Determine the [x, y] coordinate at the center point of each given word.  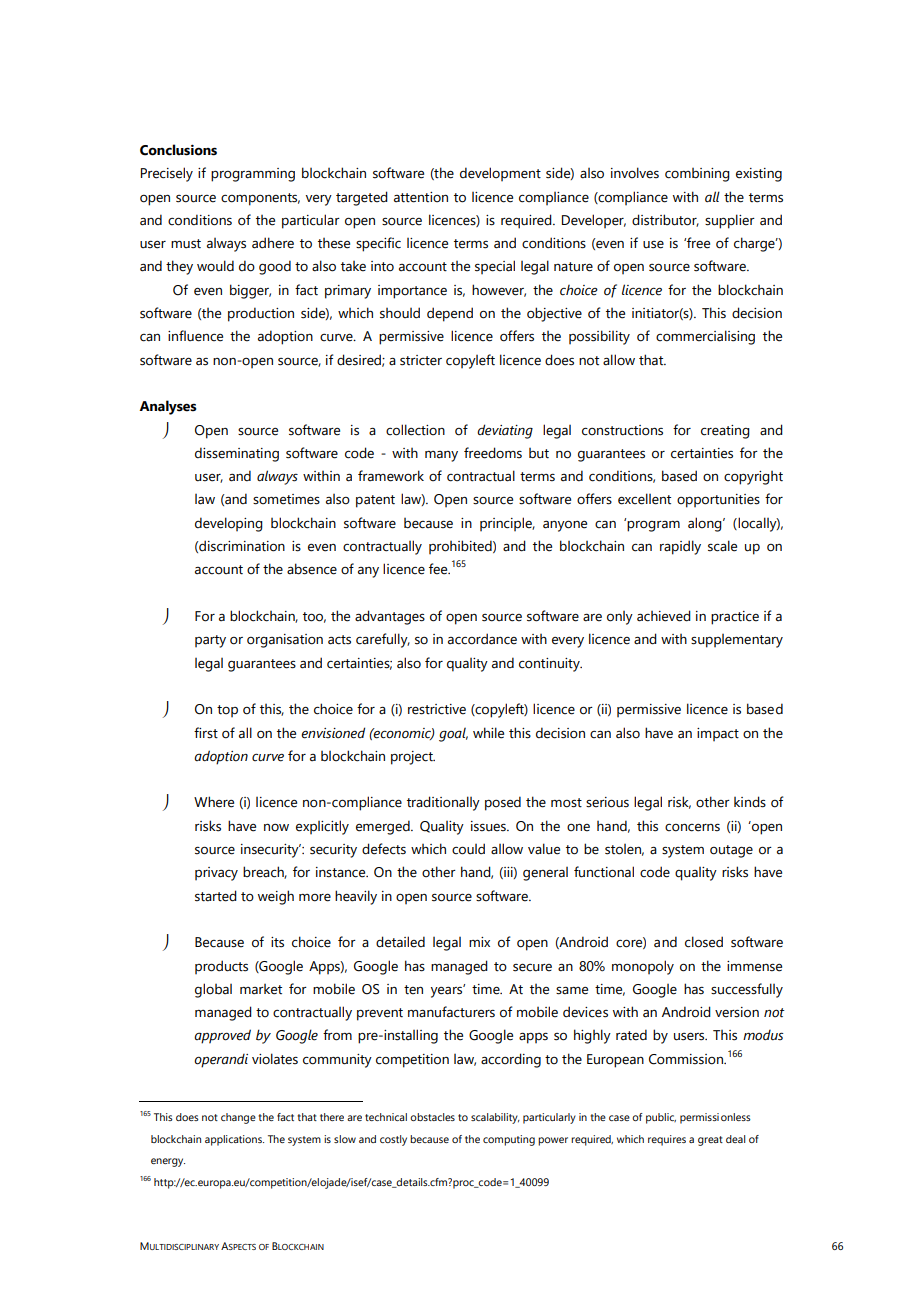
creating [725, 432]
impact [718, 734]
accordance [482, 639]
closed [704, 942]
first [206, 733]
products [221, 967]
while [488, 733]
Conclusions [178, 150]
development [500, 174]
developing [229, 524]
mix [479, 942]
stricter [421, 360]
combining [697, 175]
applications [234, 1140]
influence [195, 336]
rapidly [680, 547]
